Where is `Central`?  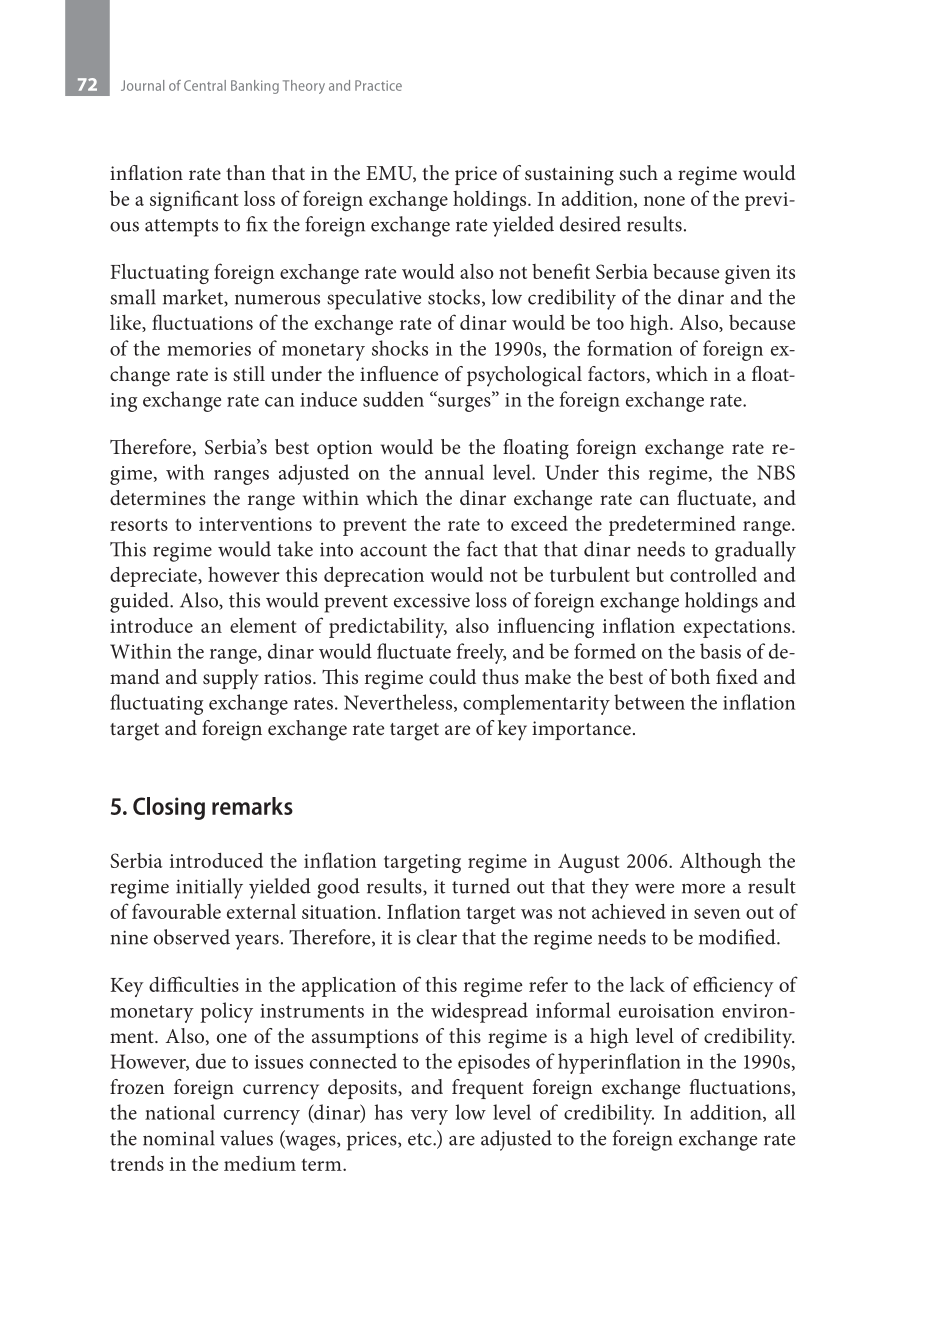 Central is located at coordinates (205, 85).
